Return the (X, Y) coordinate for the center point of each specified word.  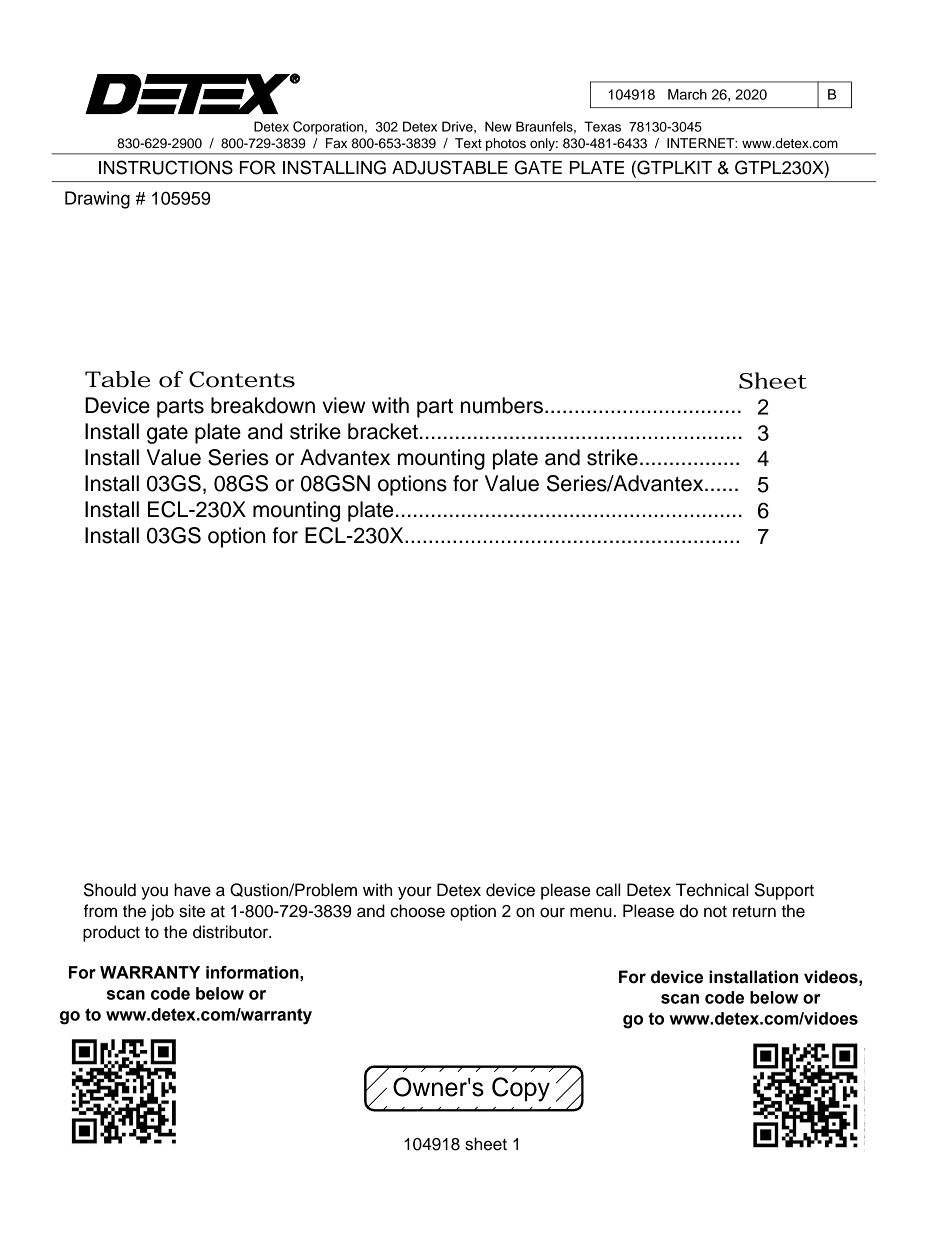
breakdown (263, 405)
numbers (502, 405)
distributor (231, 932)
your (415, 893)
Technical (712, 890)
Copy (521, 1089)
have (192, 890)
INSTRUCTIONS (166, 167)
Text (468, 143)
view (343, 405)
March (687, 94)
